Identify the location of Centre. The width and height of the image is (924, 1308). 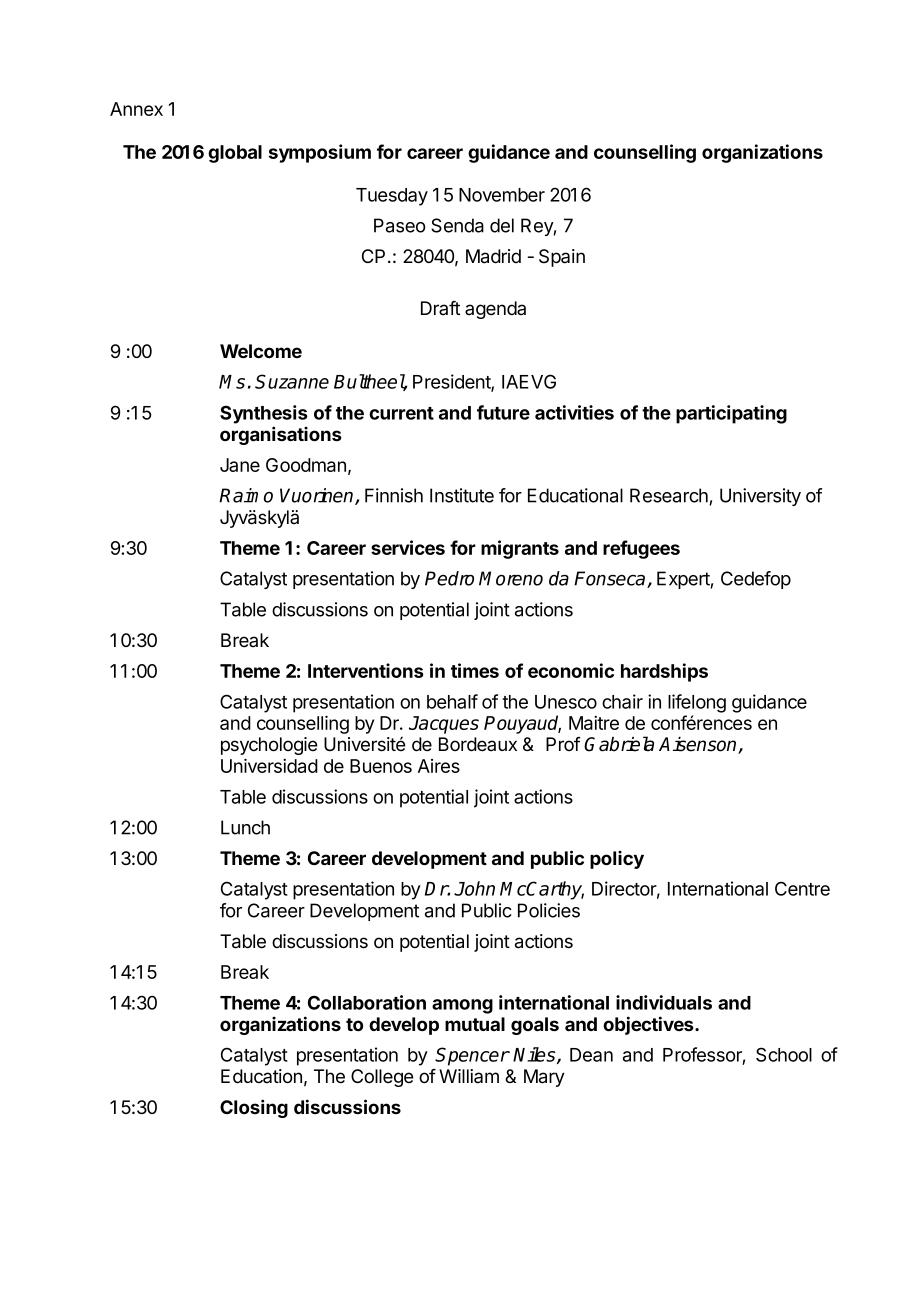
(802, 888).
